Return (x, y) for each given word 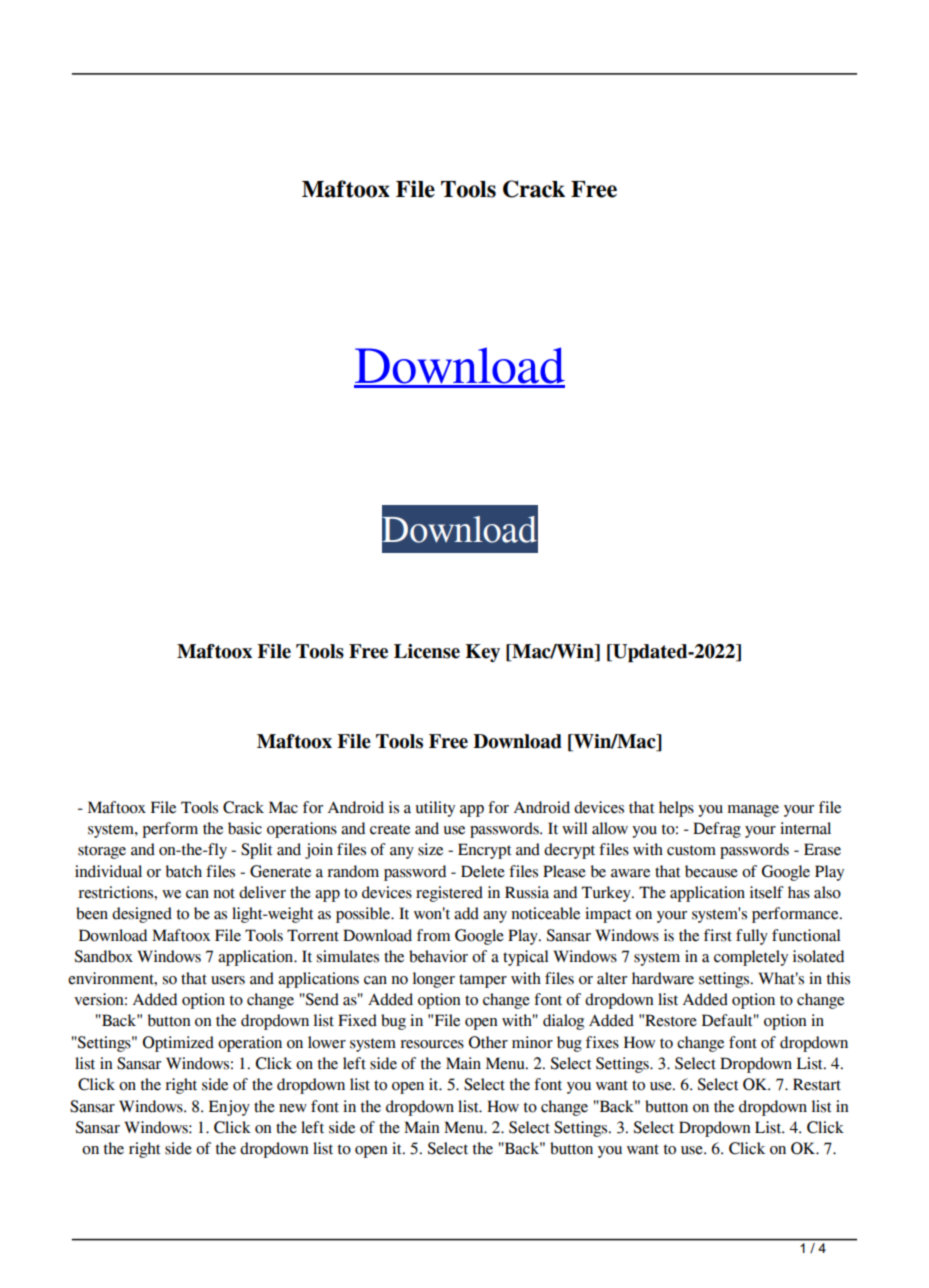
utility (435, 809)
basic (245, 828)
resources (432, 1044)
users (228, 980)
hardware (663, 978)
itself (767, 892)
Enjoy (229, 1108)
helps (676, 809)
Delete (483, 871)
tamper (483, 981)
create (390, 829)
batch (184, 871)
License (427, 651)
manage (753, 811)
